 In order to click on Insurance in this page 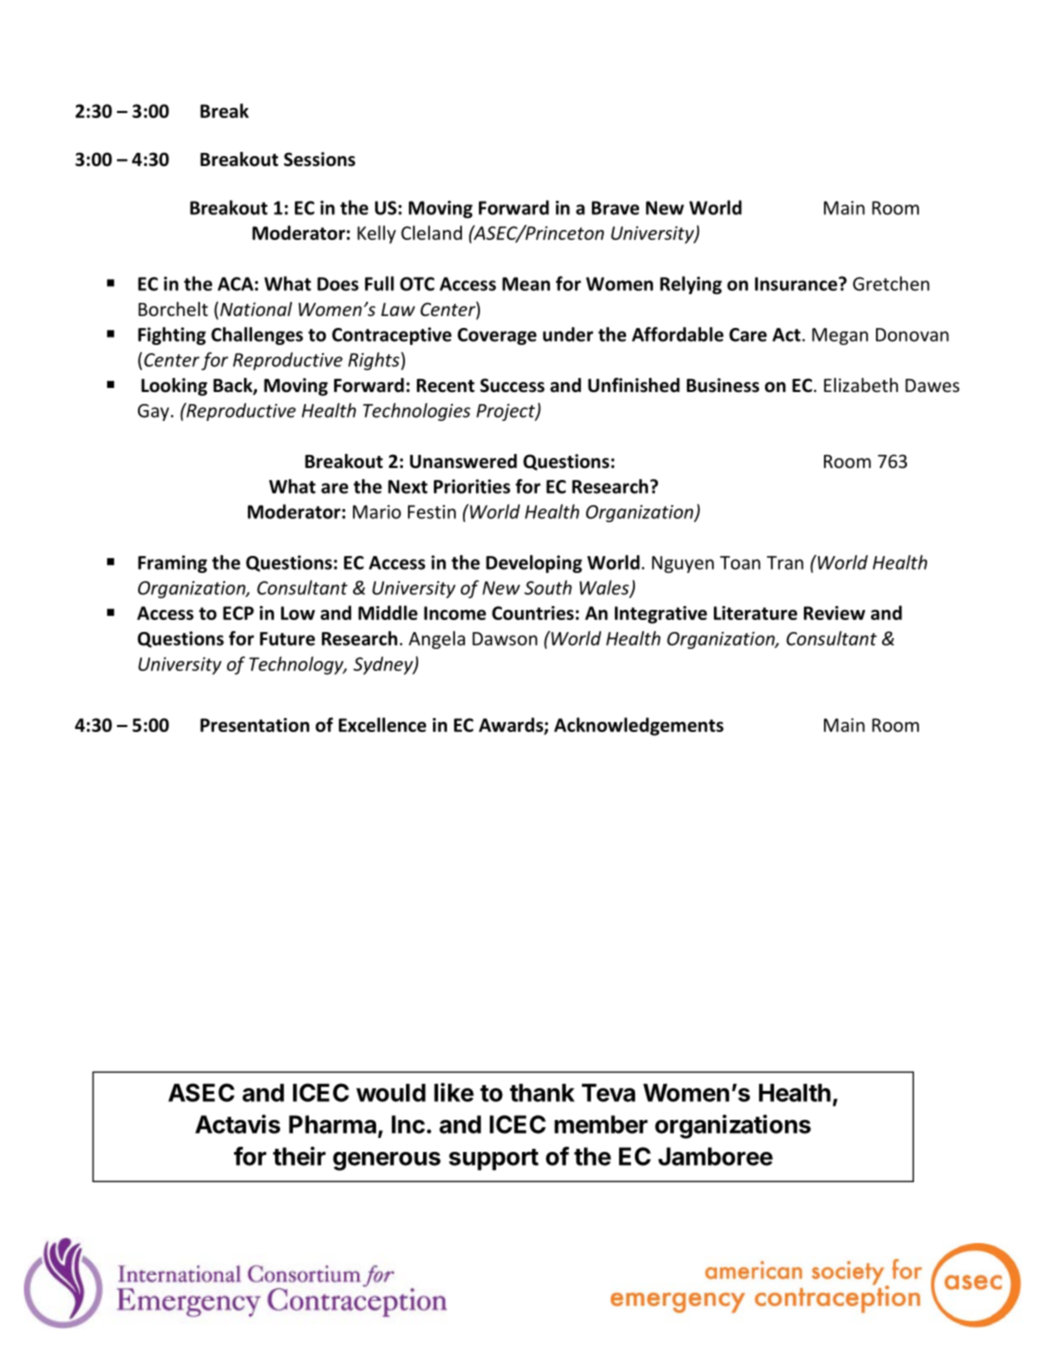, I will do `click(797, 284)`.
